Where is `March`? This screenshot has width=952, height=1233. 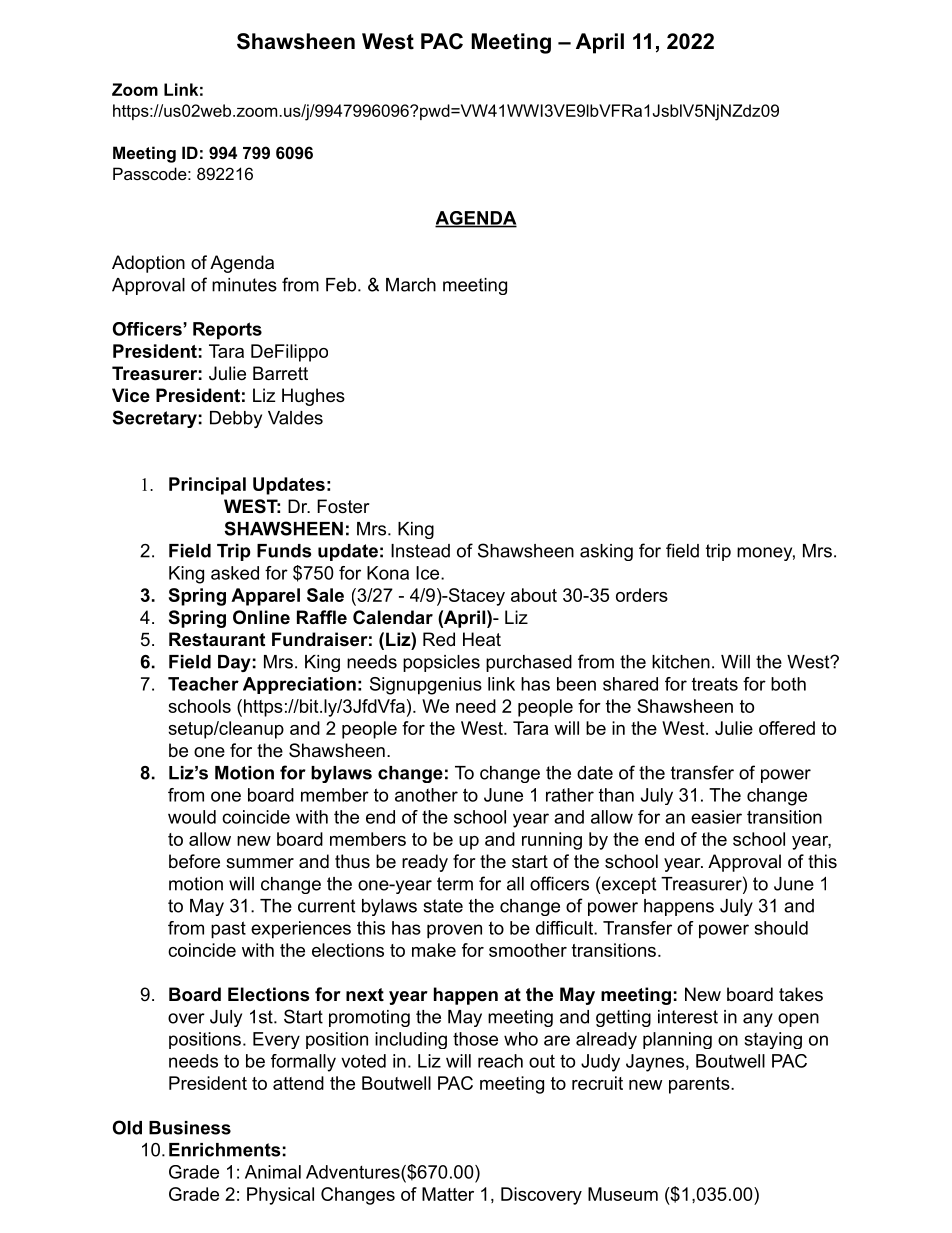 March is located at coordinates (411, 285).
